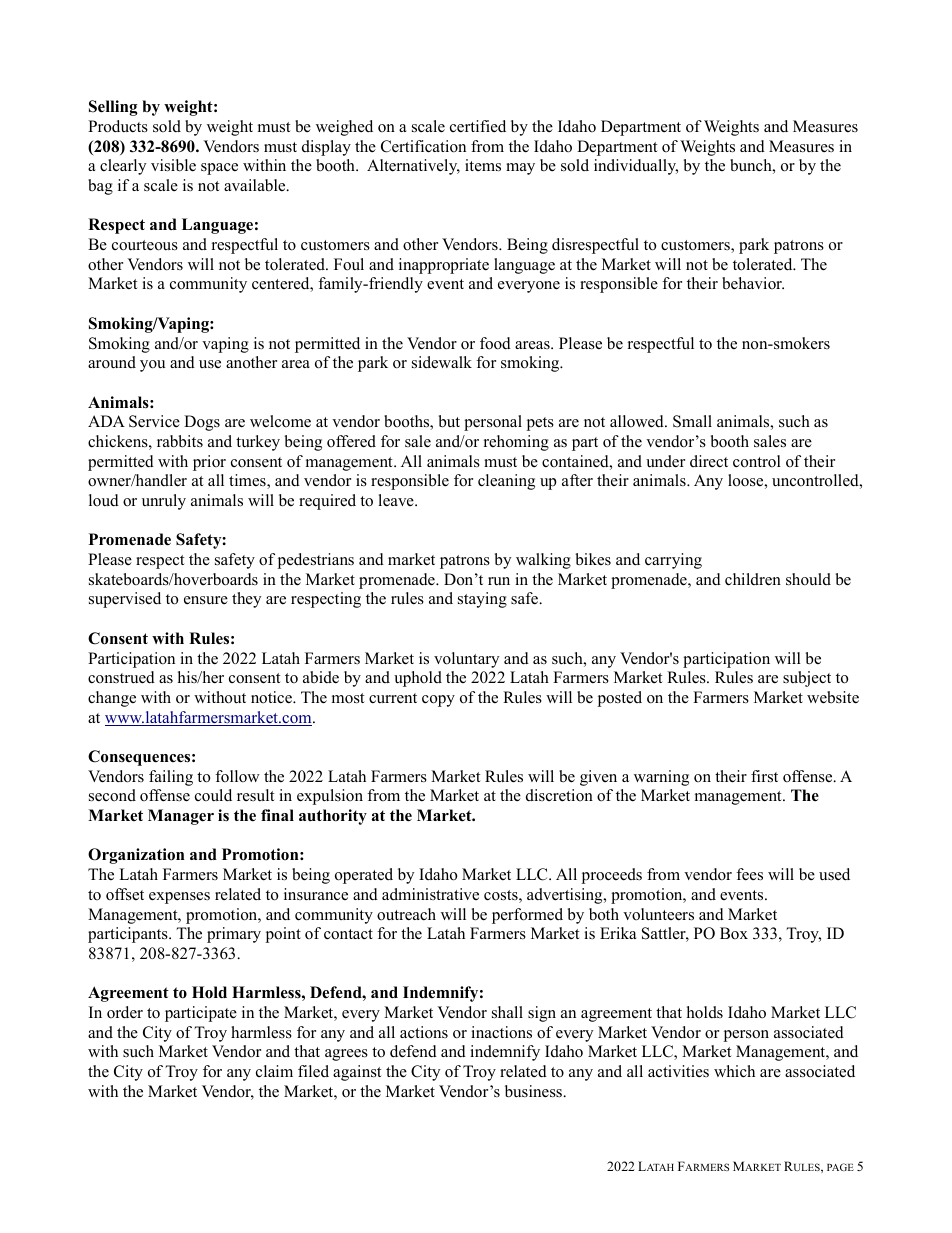  Describe the element at coordinates (274, 1071) in the screenshot. I see `claim` at that location.
